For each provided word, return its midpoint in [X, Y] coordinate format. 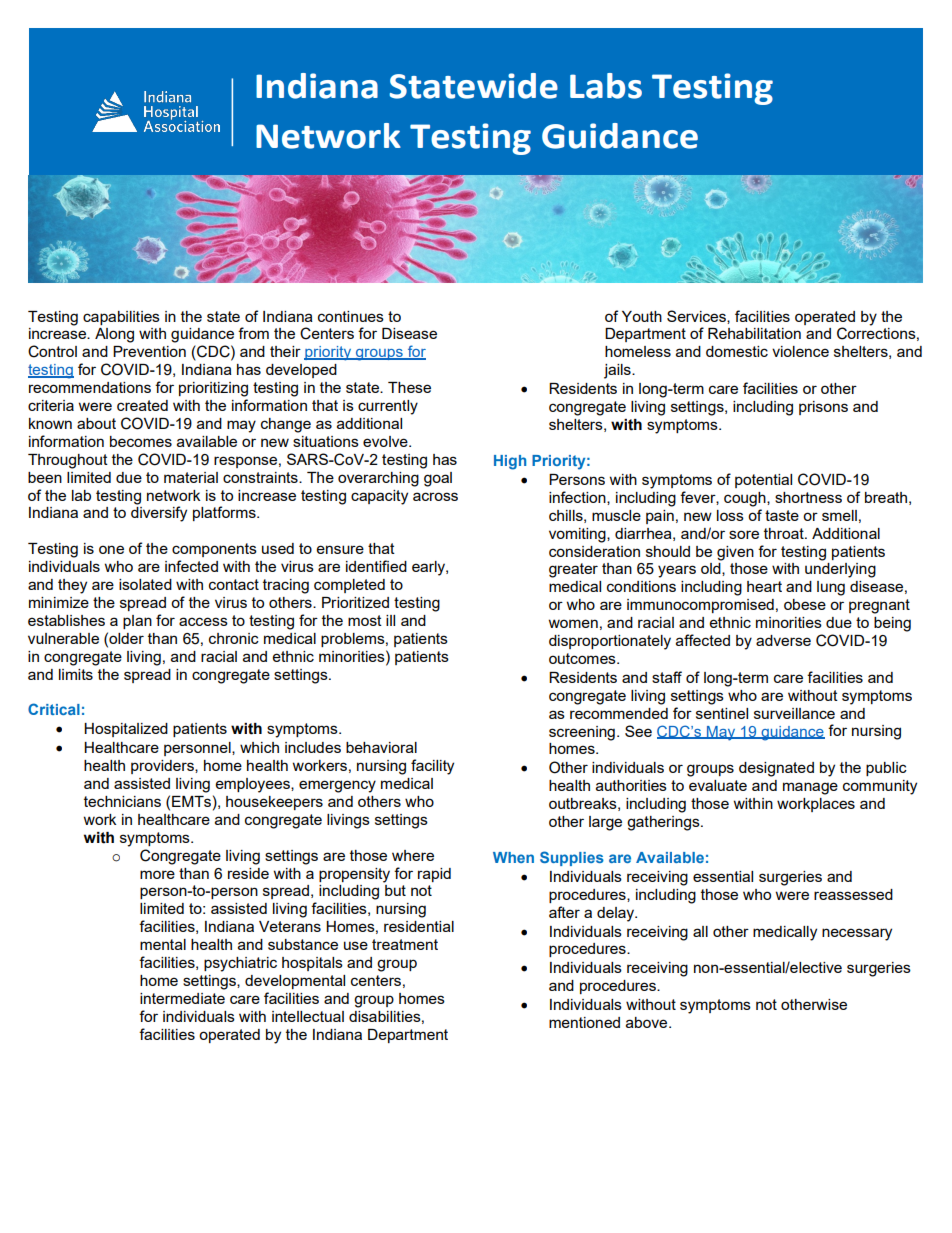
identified [376, 566]
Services [697, 317]
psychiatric [240, 964]
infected [191, 566]
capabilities [121, 318]
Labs [606, 86]
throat [785, 533]
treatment [405, 944]
